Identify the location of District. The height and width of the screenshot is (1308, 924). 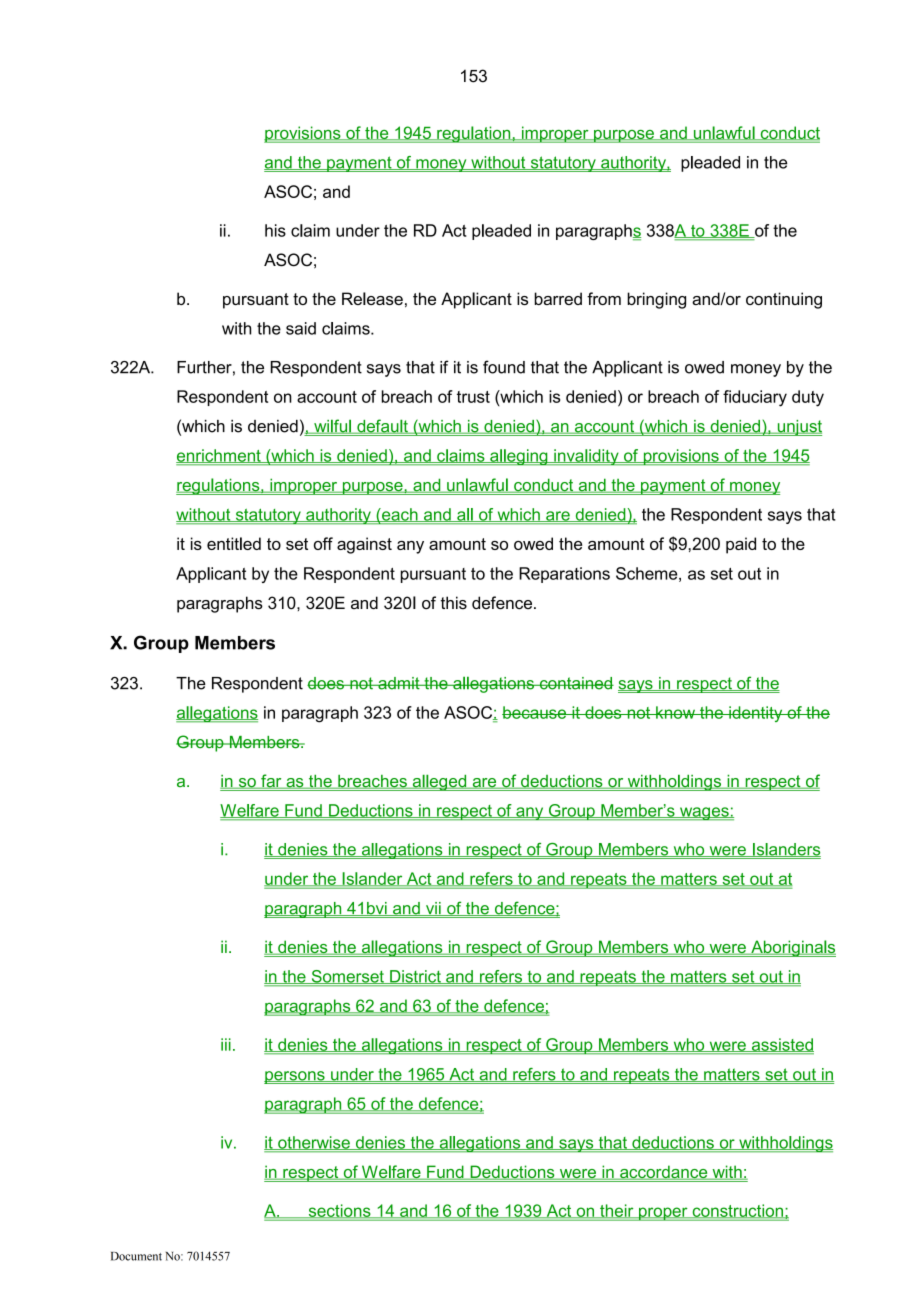
(415, 977).
